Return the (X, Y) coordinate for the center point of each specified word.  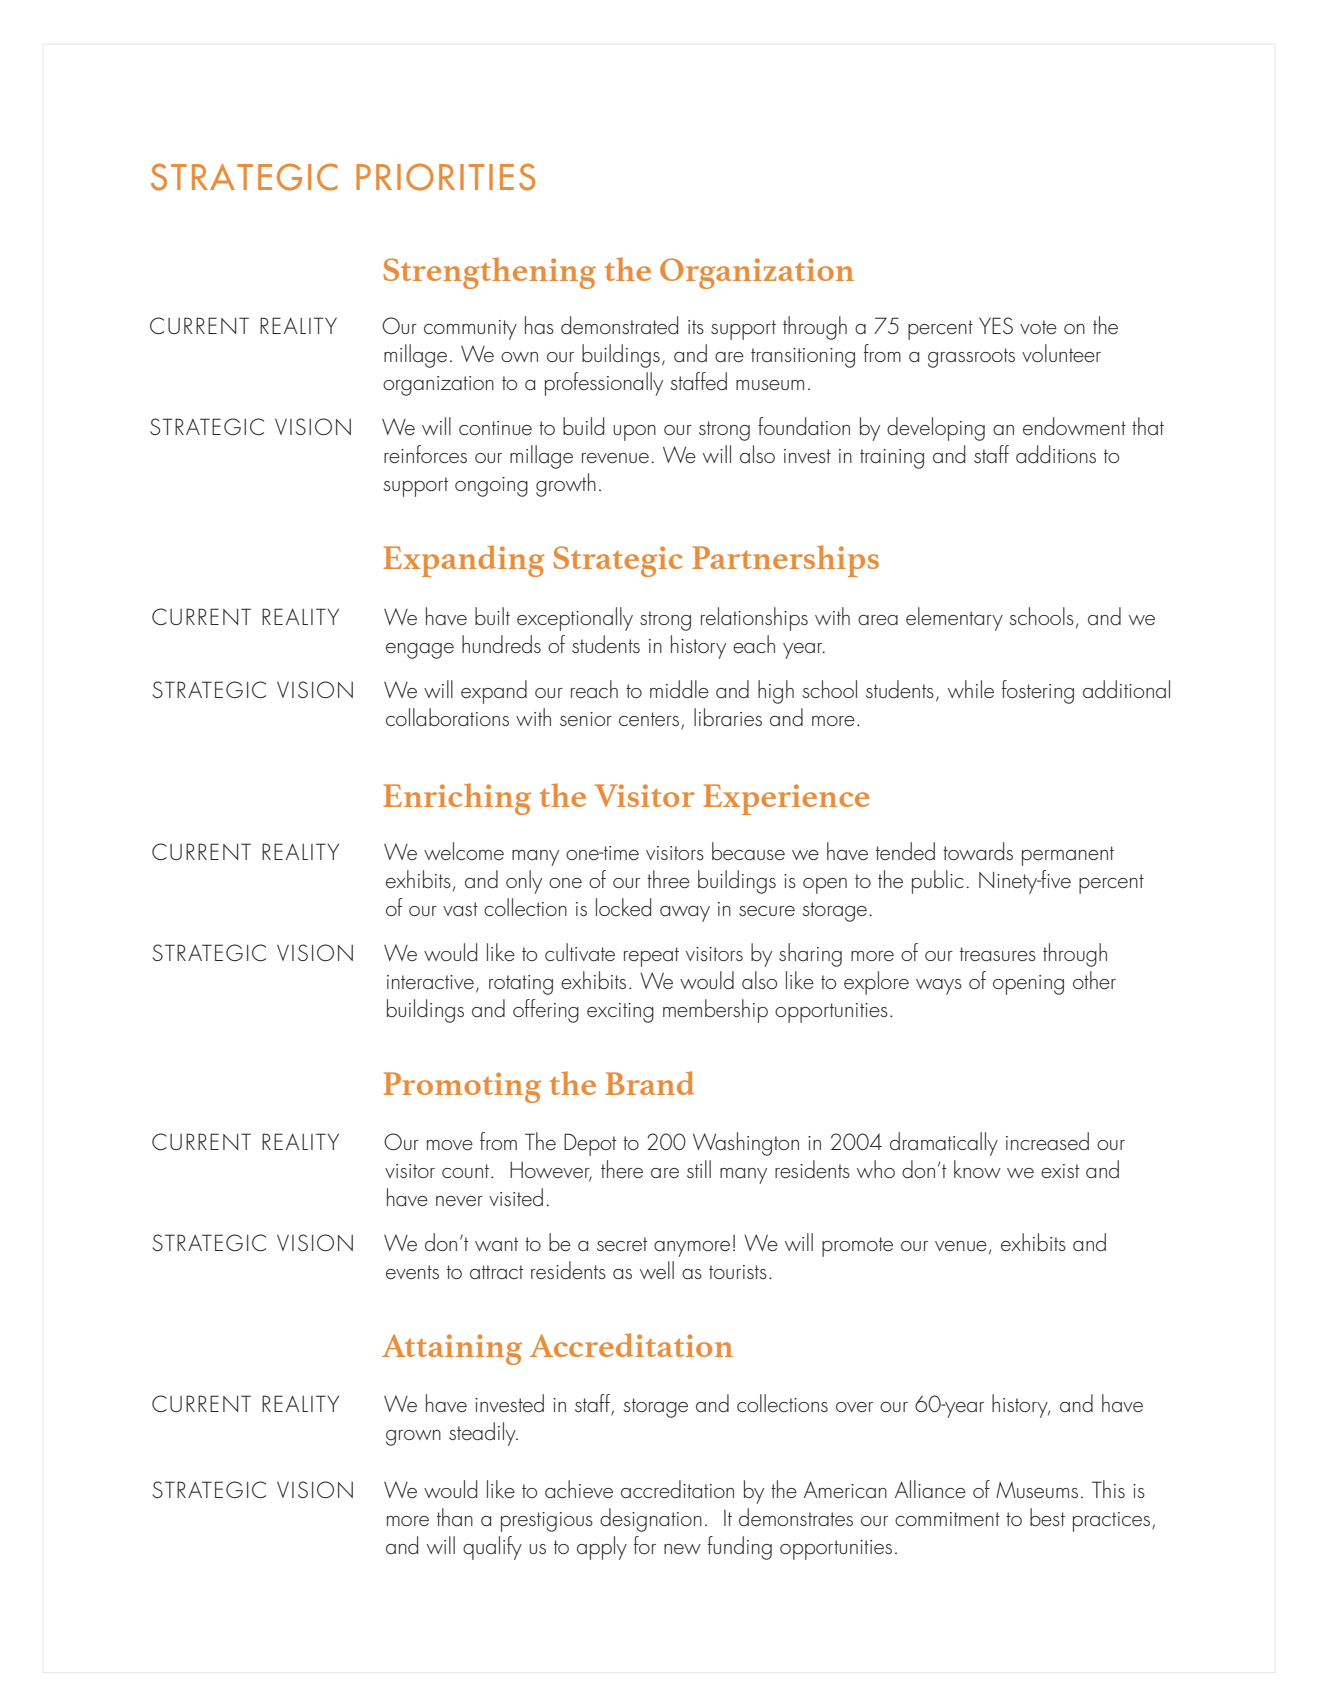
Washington (746, 1144)
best (1047, 1517)
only (524, 882)
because (748, 851)
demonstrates (796, 1517)
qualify (492, 1548)
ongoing (491, 487)
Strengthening (489, 273)
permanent (1068, 856)
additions (1056, 454)
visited (516, 1197)
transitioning (803, 358)
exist (1060, 1171)
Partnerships (785, 561)
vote (1038, 327)
